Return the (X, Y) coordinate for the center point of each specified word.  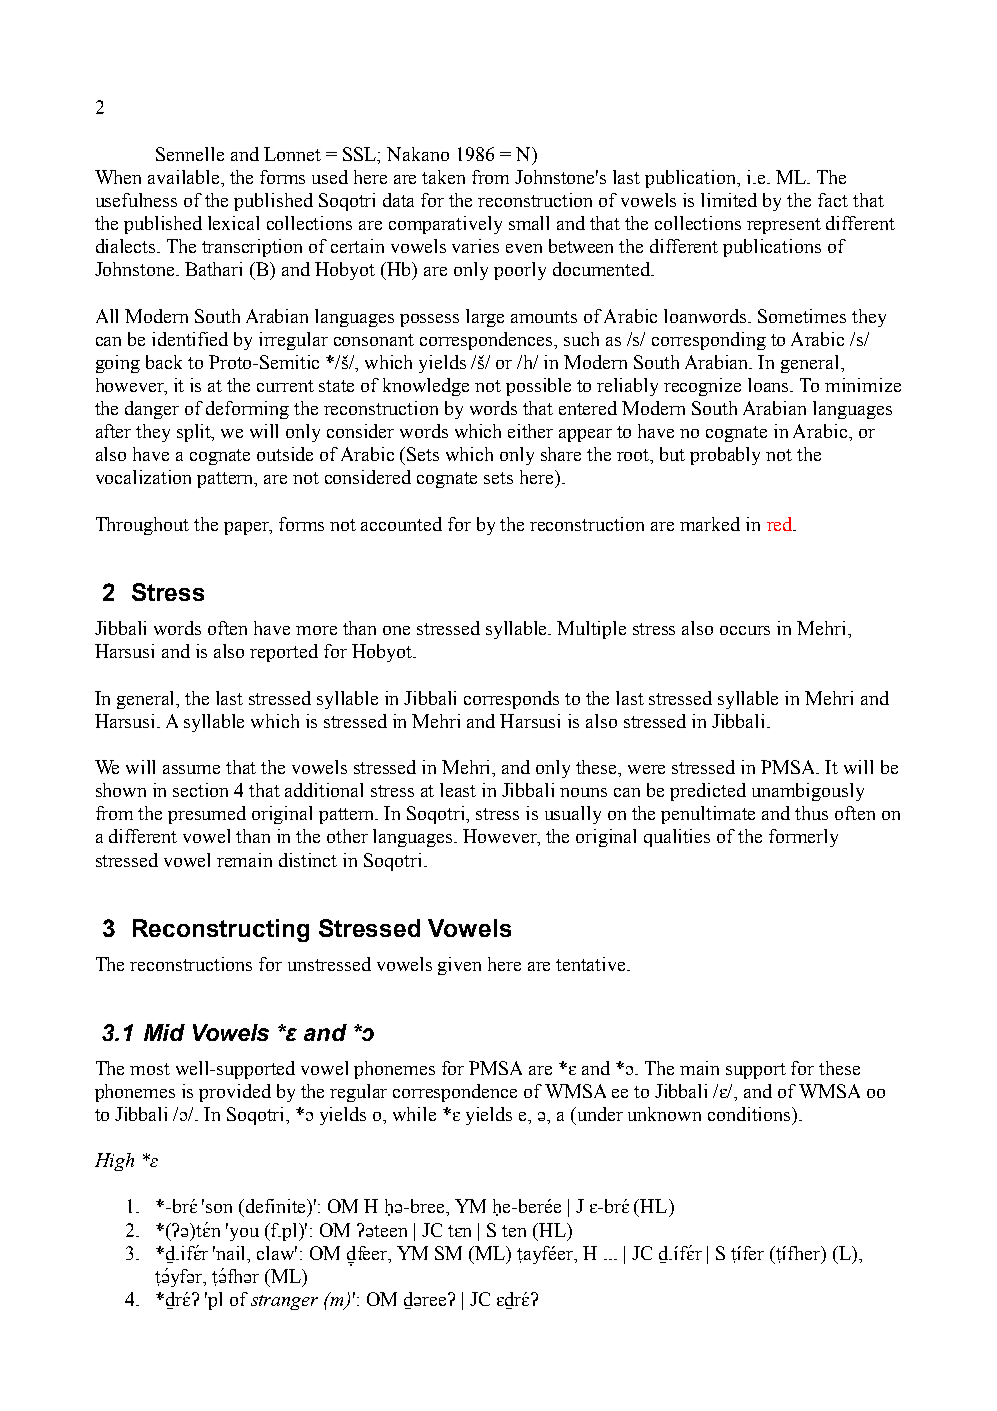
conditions (750, 1114)
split (195, 433)
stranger (284, 1302)
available (185, 178)
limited (729, 200)
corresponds (511, 700)
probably (725, 456)
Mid (164, 1032)
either (530, 431)
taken (443, 177)
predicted (708, 792)
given (459, 966)
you (243, 1233)
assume (191, 769)
